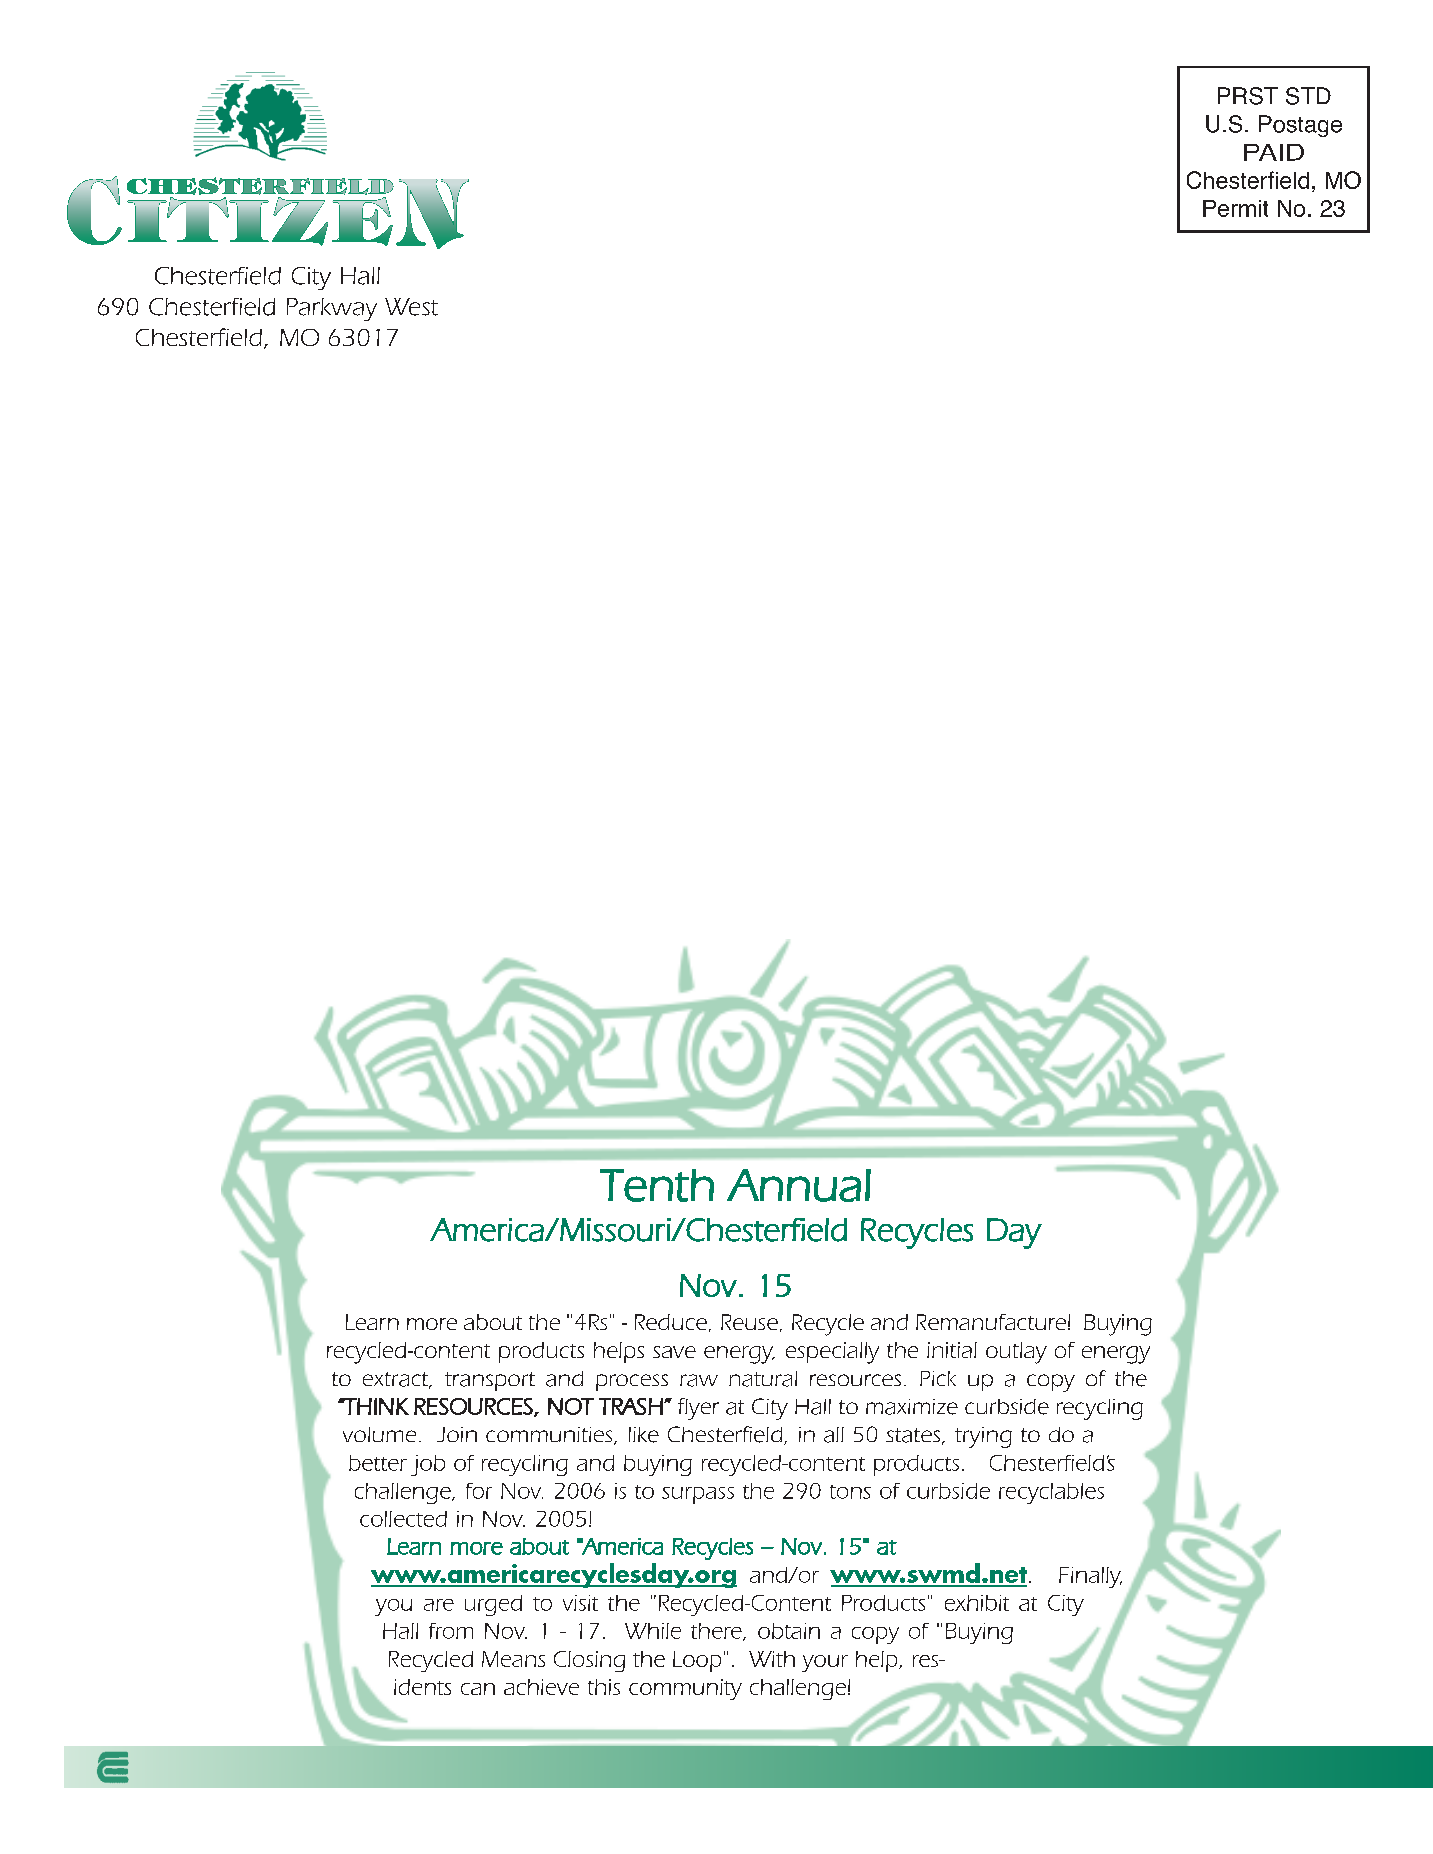 The width and height of the screenshot is (1433, 1854). What do you see at coordinates (332, 309) in the screenshot?
I see `Parkway` at bounding box center [332, 309].
